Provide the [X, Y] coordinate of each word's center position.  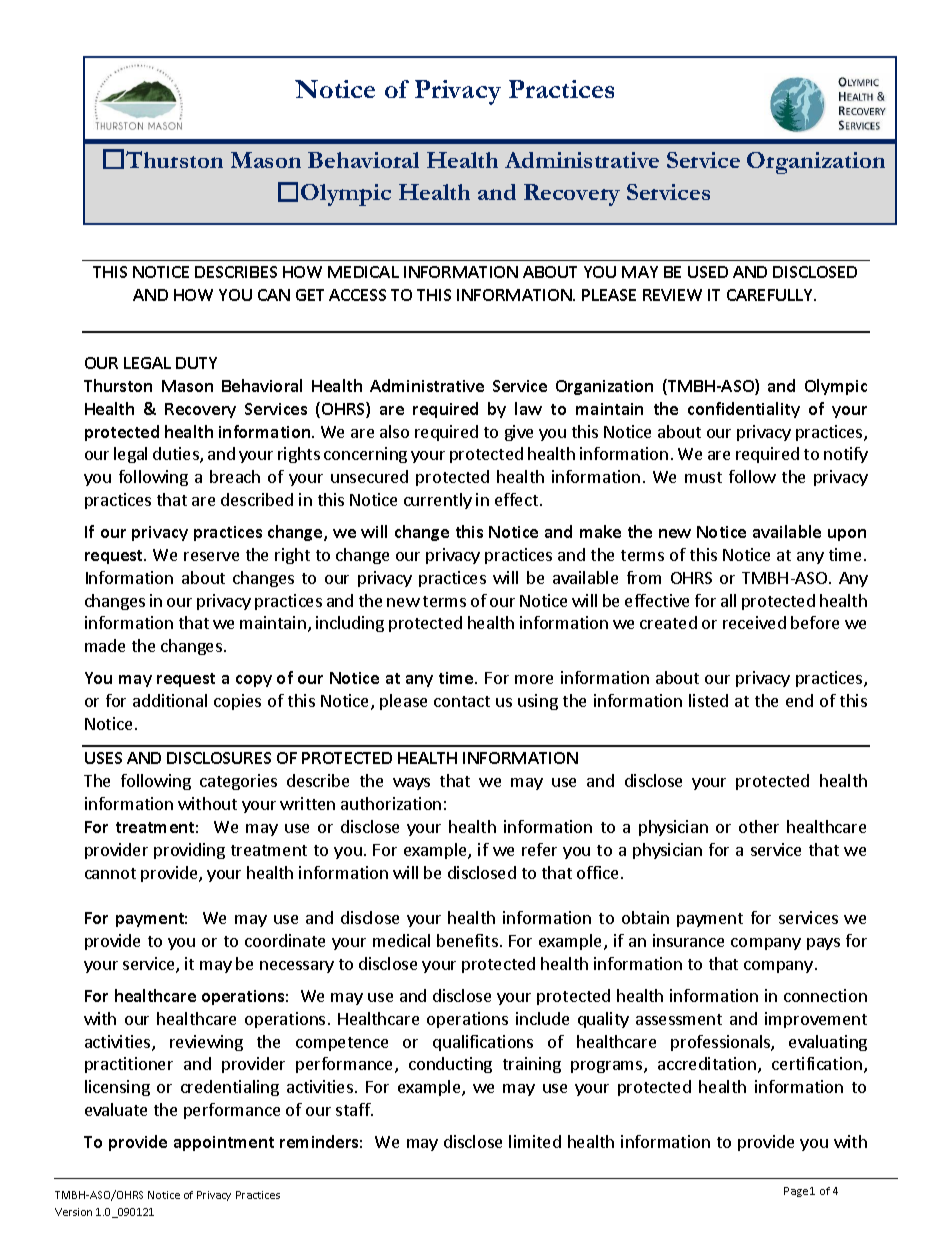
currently [438, 501]
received [754, 622]
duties [177, 455]
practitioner [129, 1065]
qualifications [483, 1043]
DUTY [196, 363]
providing [189, 851]
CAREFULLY [771, 295]
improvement [816, 1020]
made [105, 645]
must [703, 477]
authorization [391, 803]
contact [462, 701]
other [759, 826]
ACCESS [357, 295]
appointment [224, 1143]
